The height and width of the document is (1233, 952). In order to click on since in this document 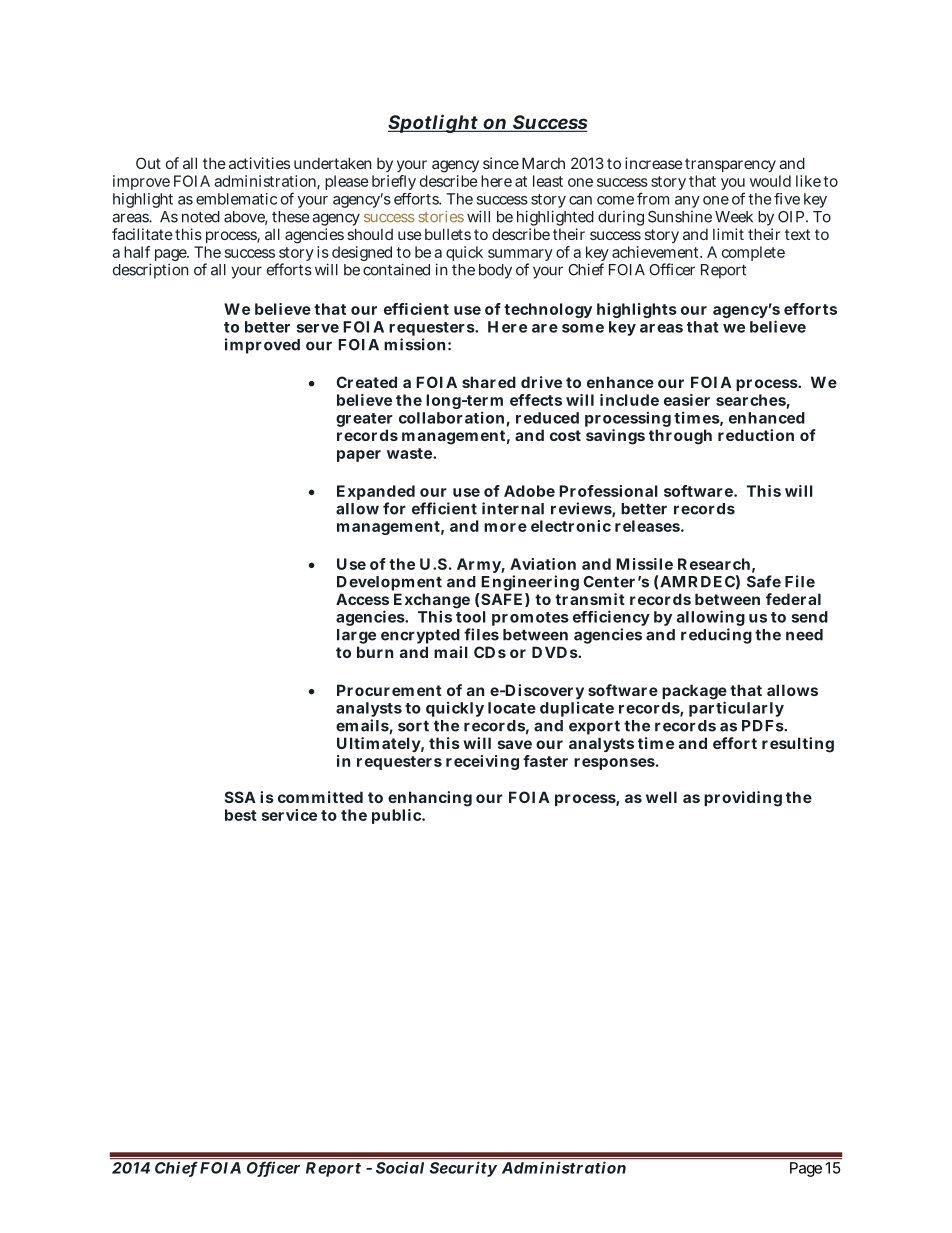, I will do `click(501, 163)`.
